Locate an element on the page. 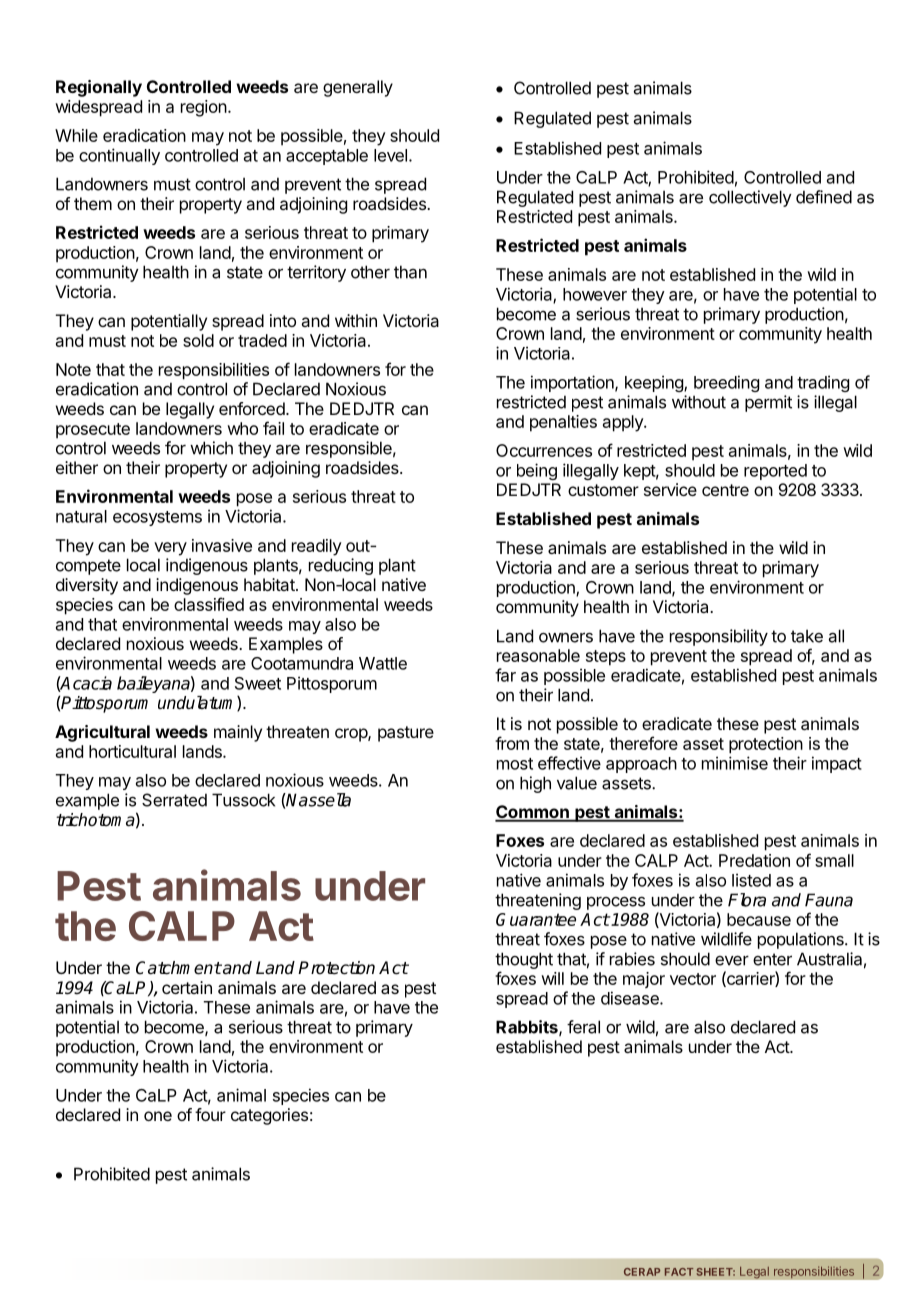  continually is located at coordinates (119, 156).
